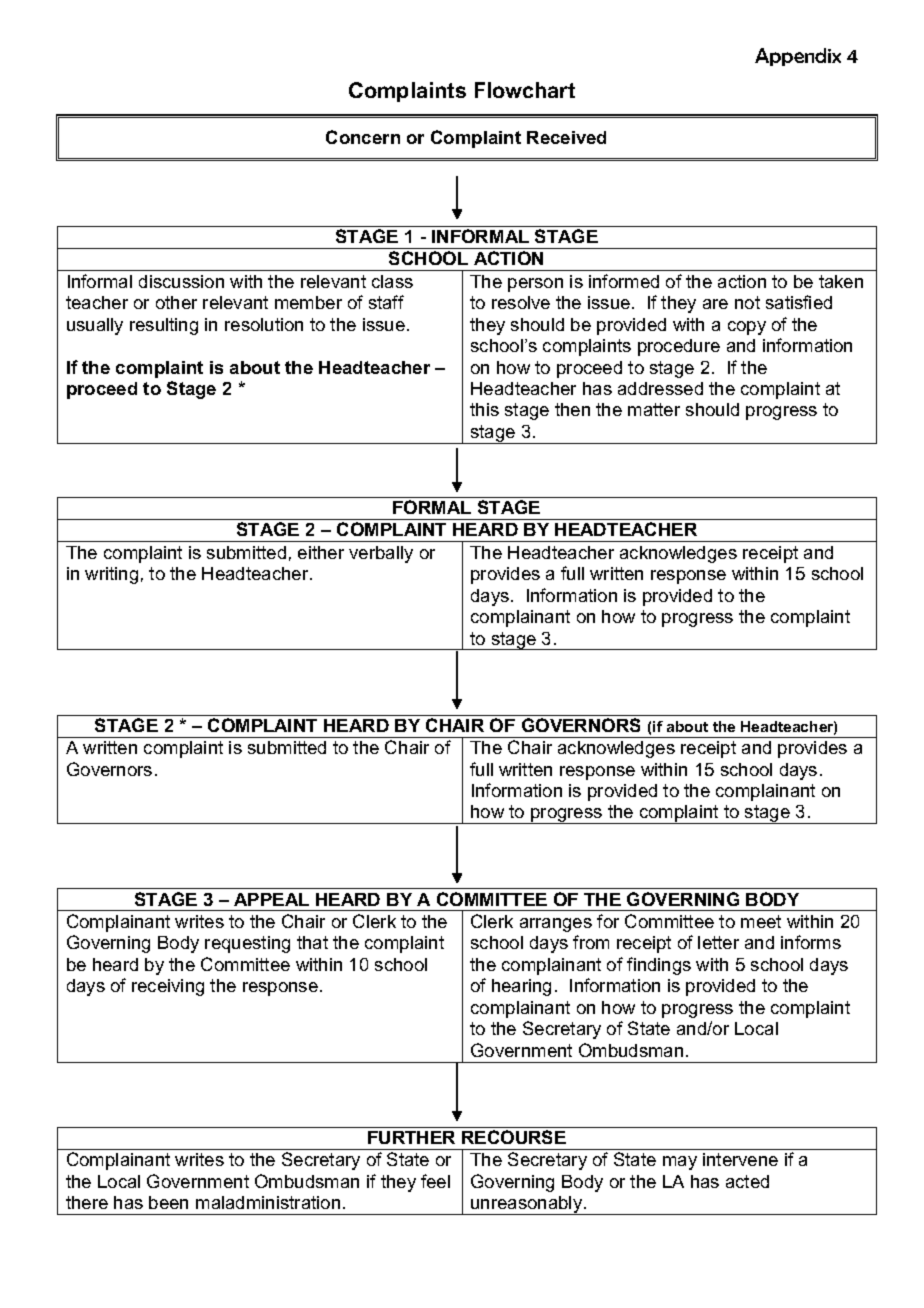  What do you see at coordinates (164, 326) in the screenshot?
I see `resulting` at bounding box center [164, 326].
